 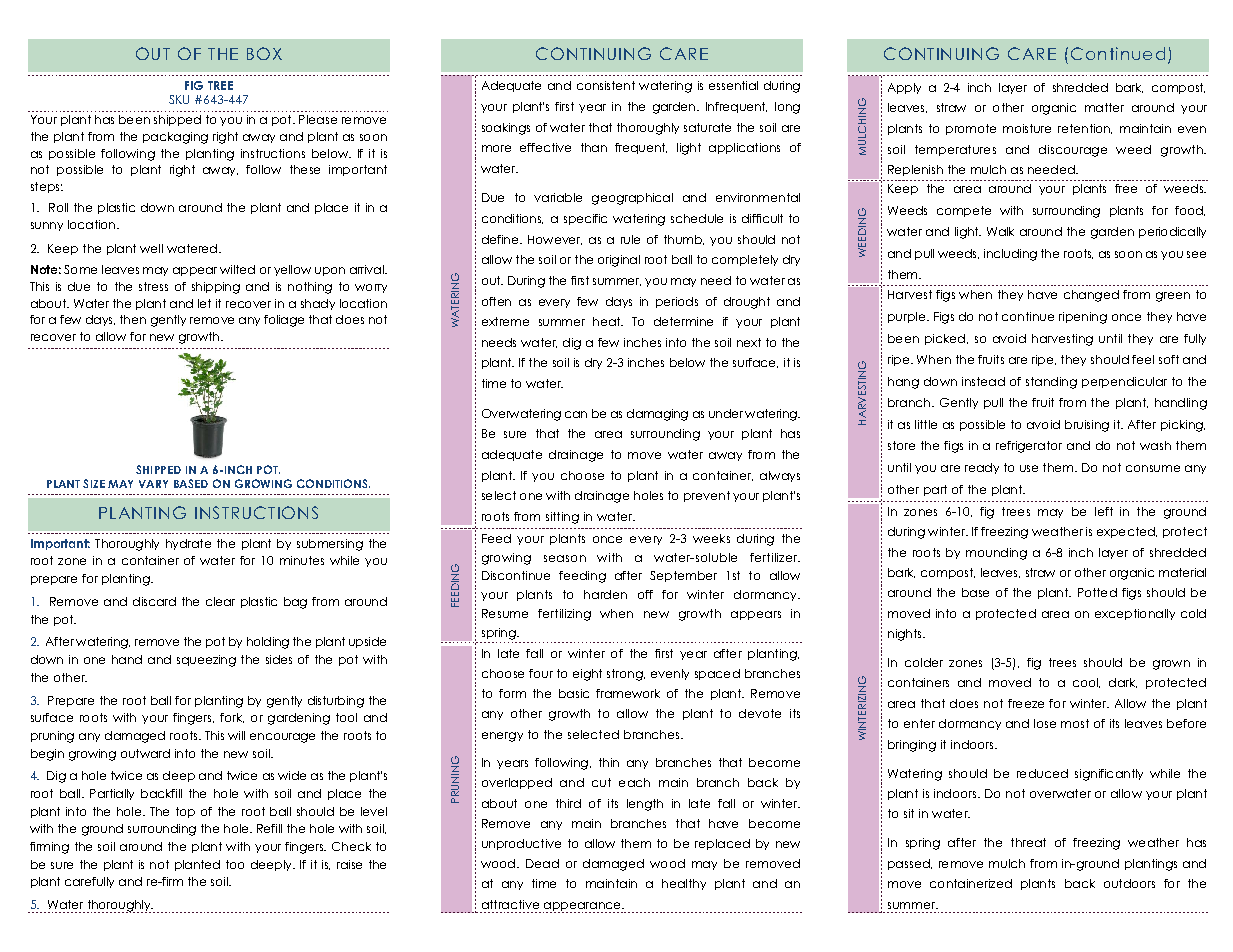 What do you see at coordinates (269, 828) in the screenshot?
I see `Refill` at bounding box center [269, 828].
